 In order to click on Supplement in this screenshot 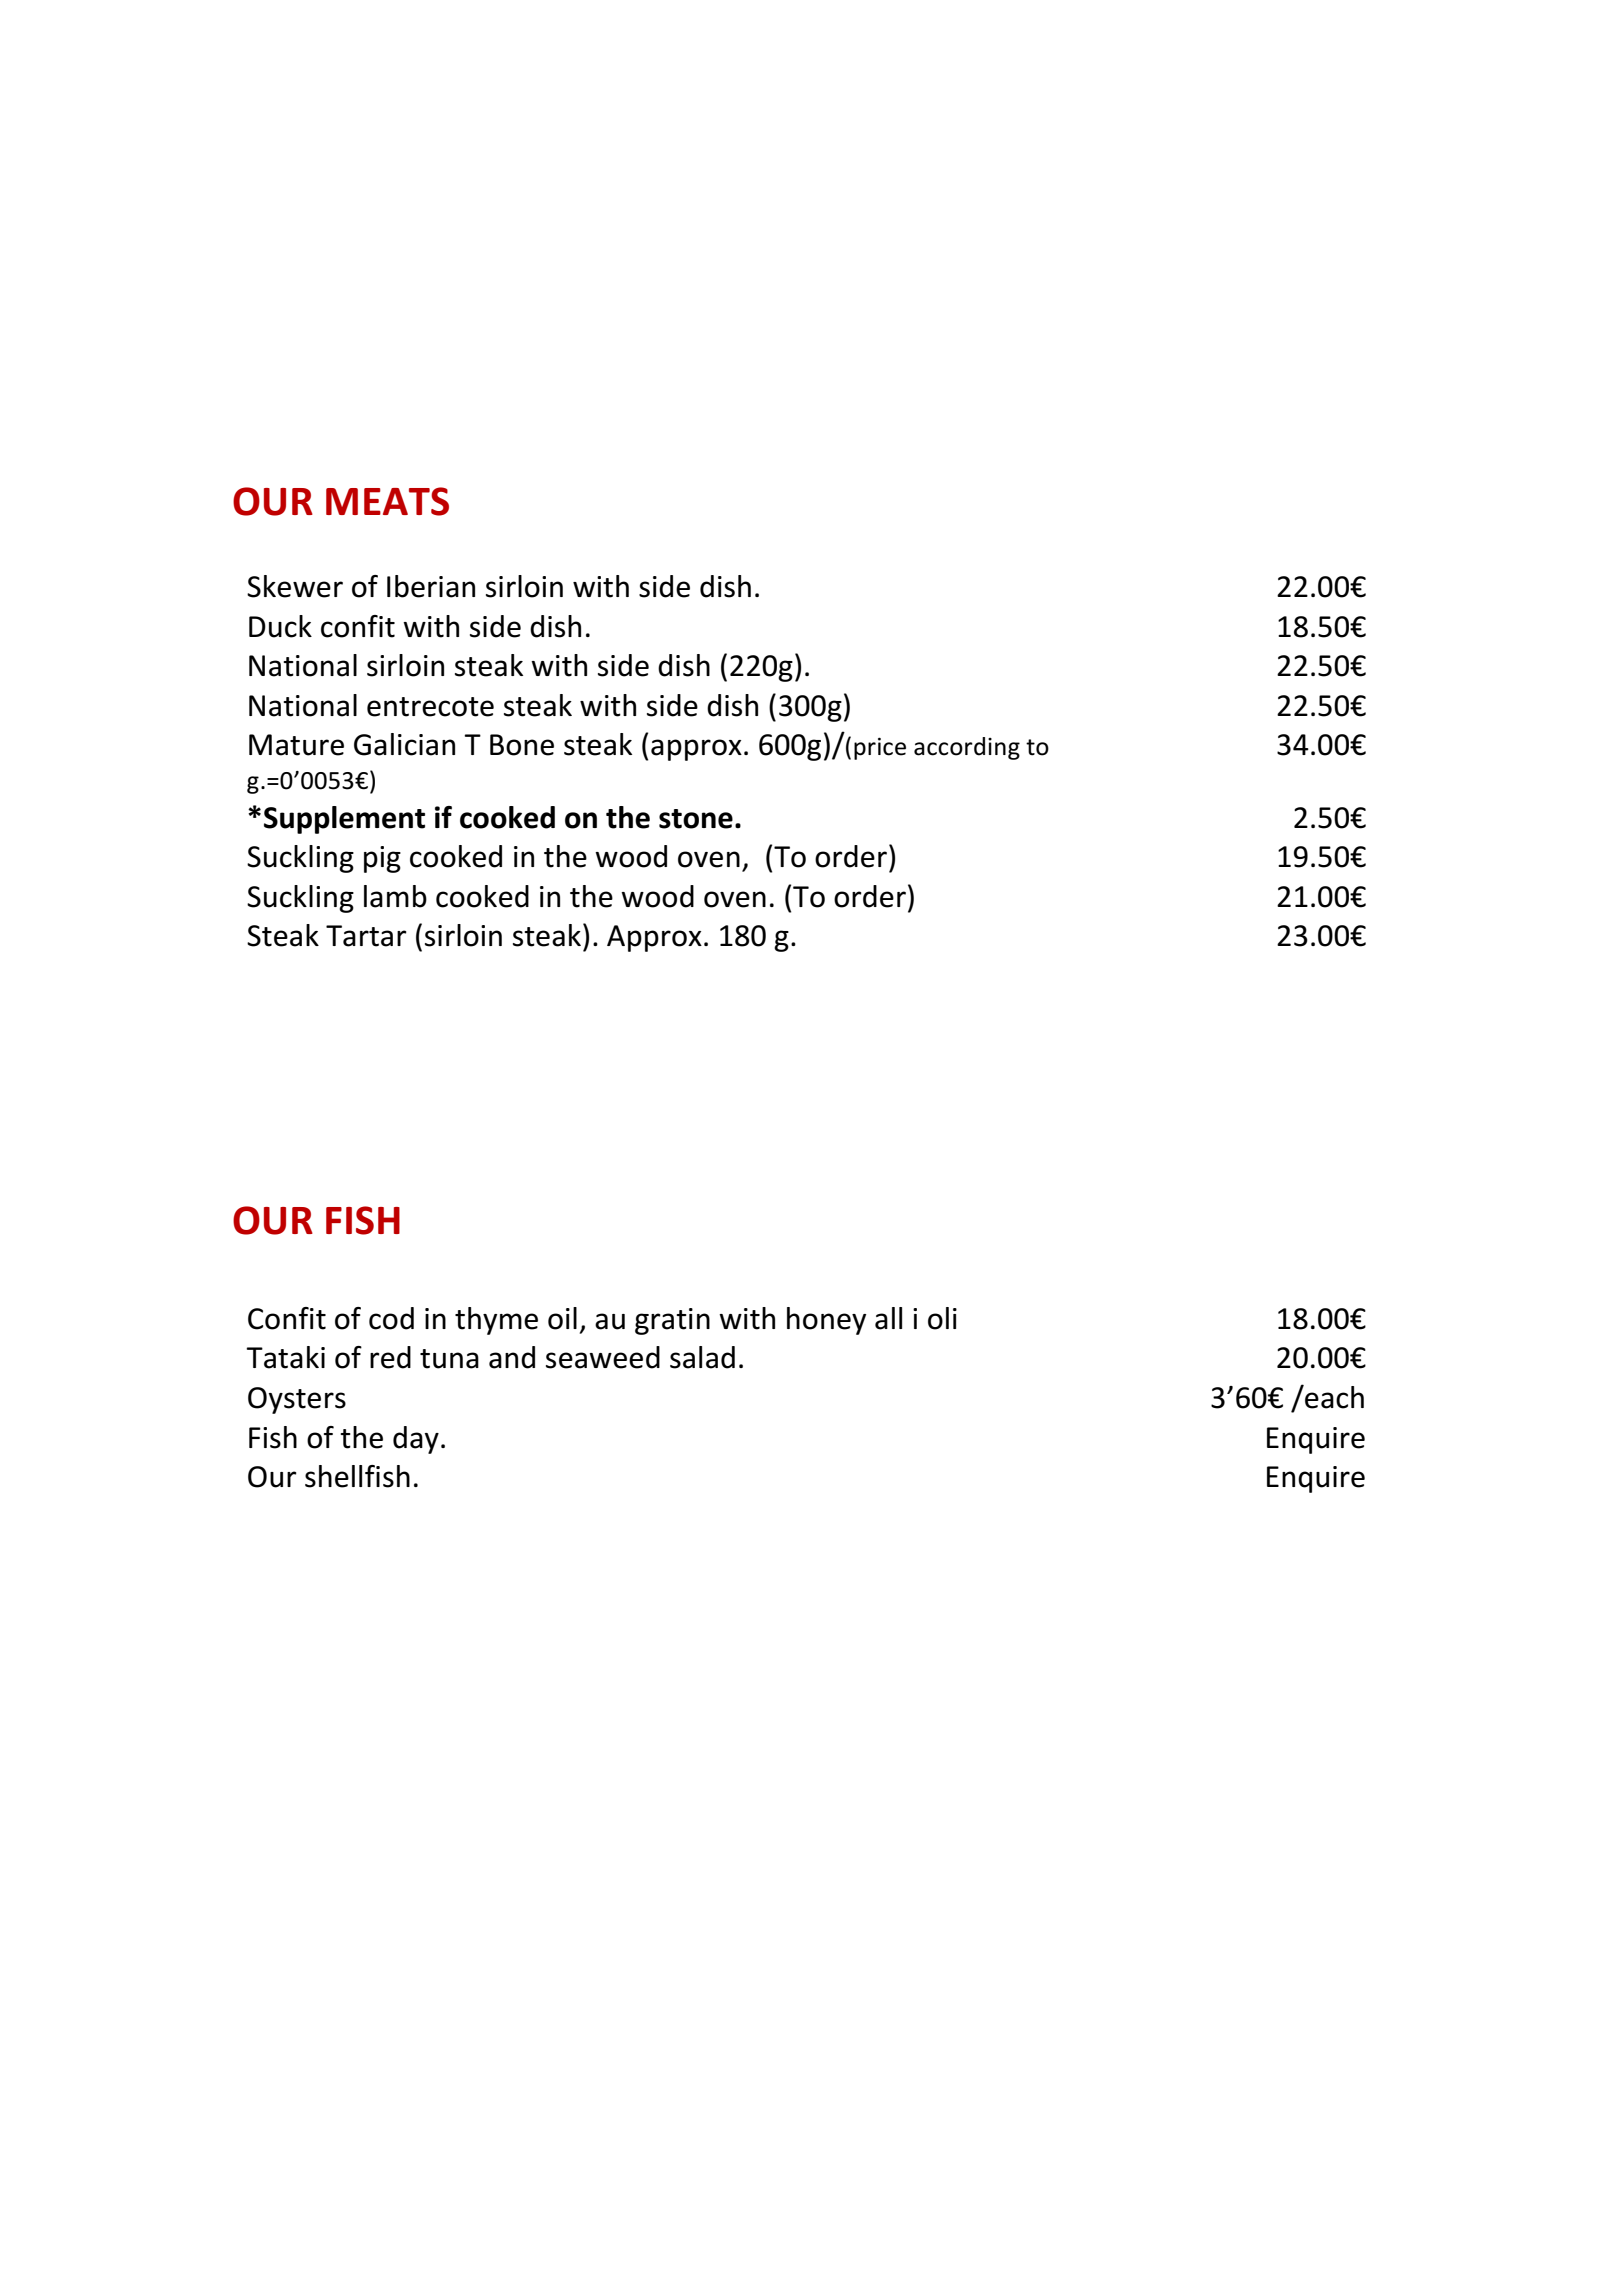, I will do `click(344, 820)`.
